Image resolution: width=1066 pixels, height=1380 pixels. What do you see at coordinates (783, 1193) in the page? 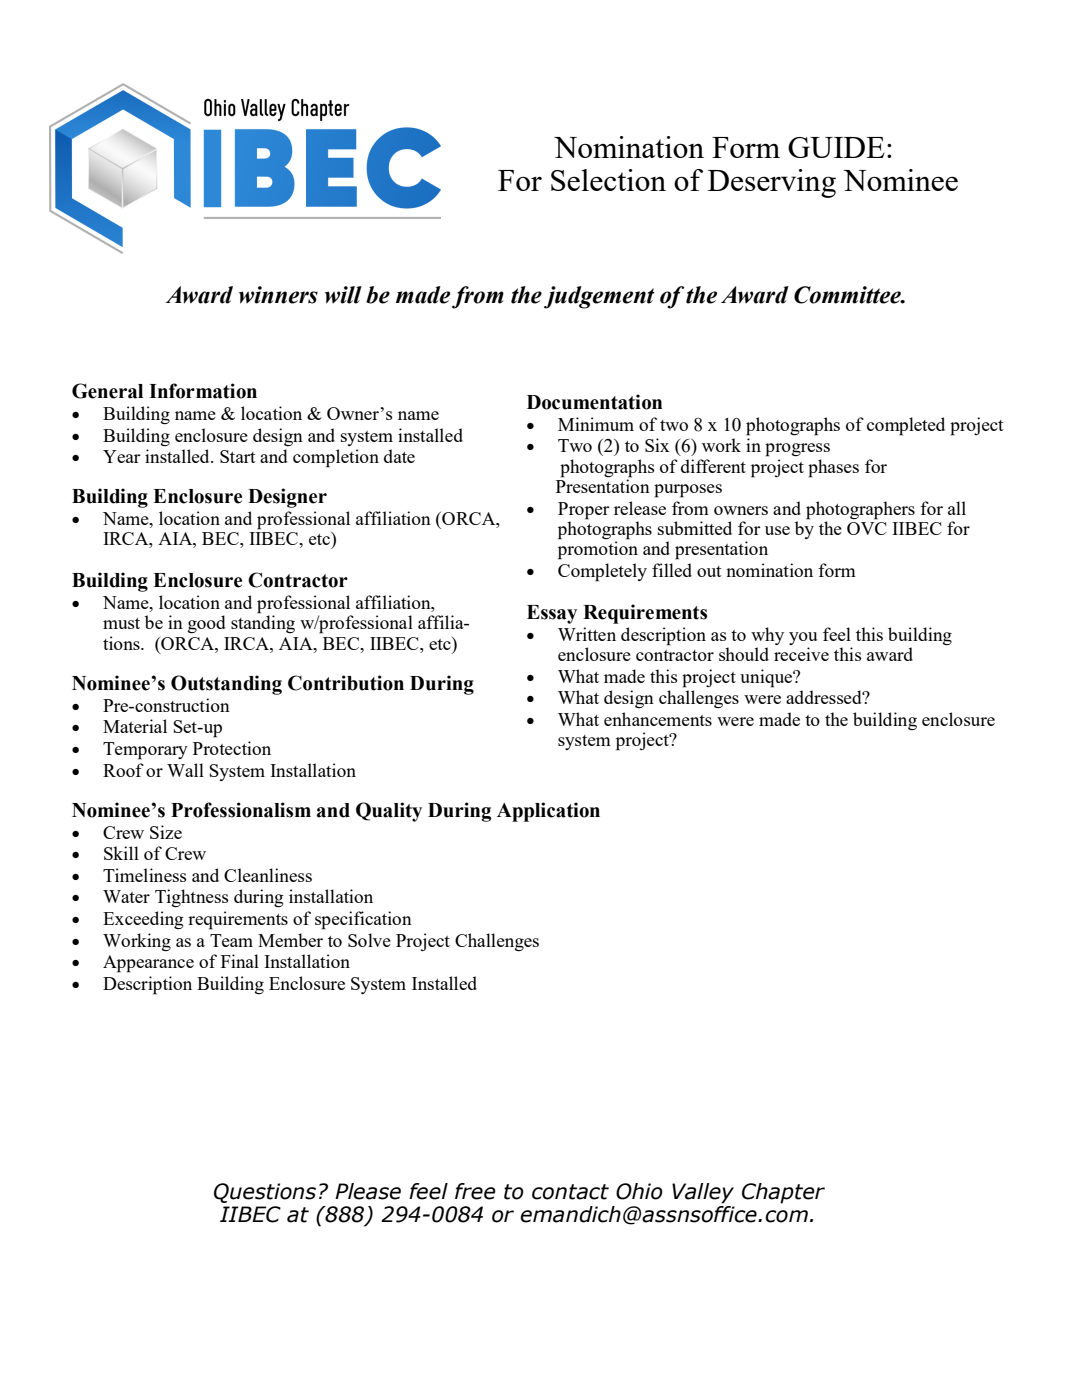
I see `Chapter` at bounding box center [783, 1193].
